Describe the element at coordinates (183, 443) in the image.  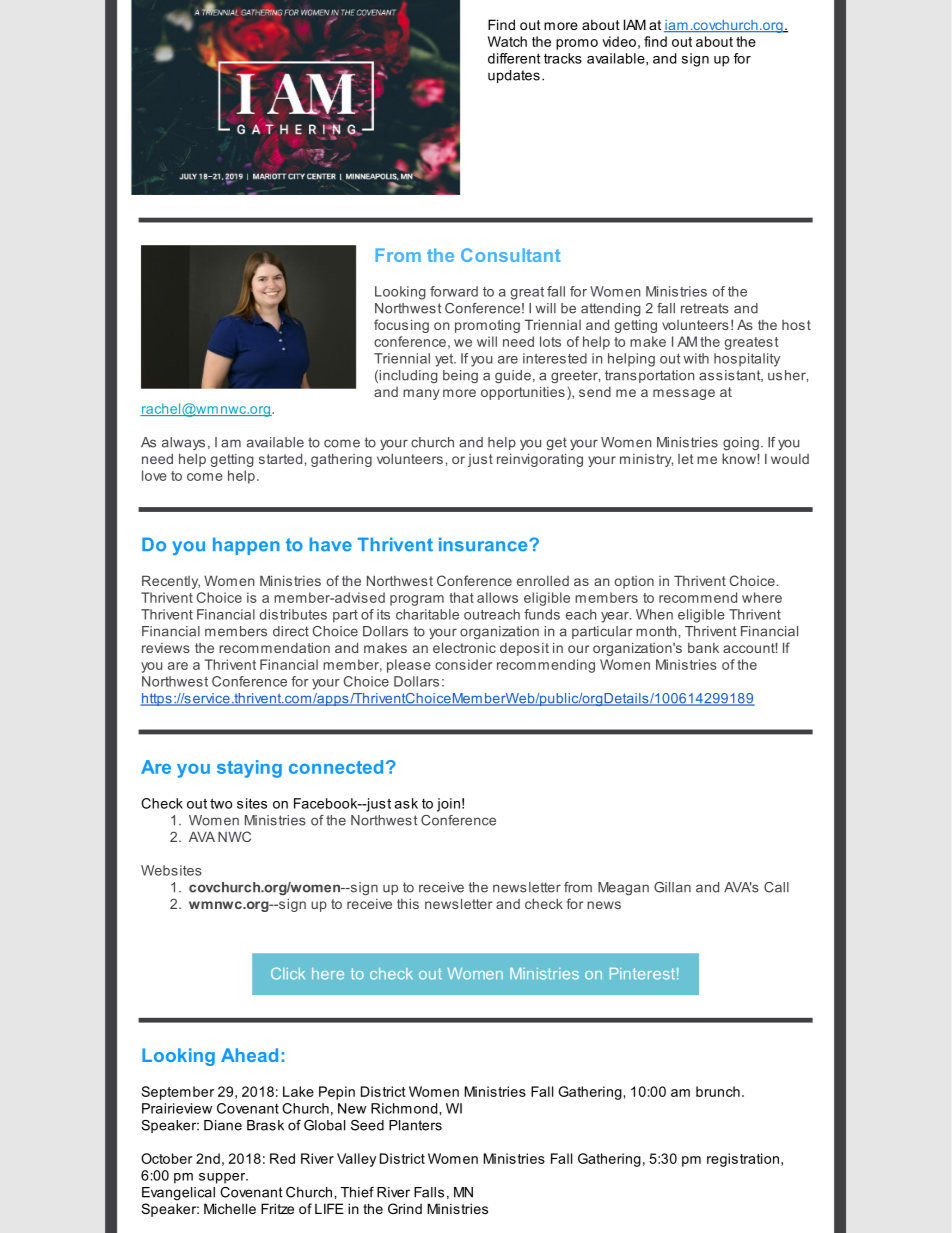
I see `always` at that location.
